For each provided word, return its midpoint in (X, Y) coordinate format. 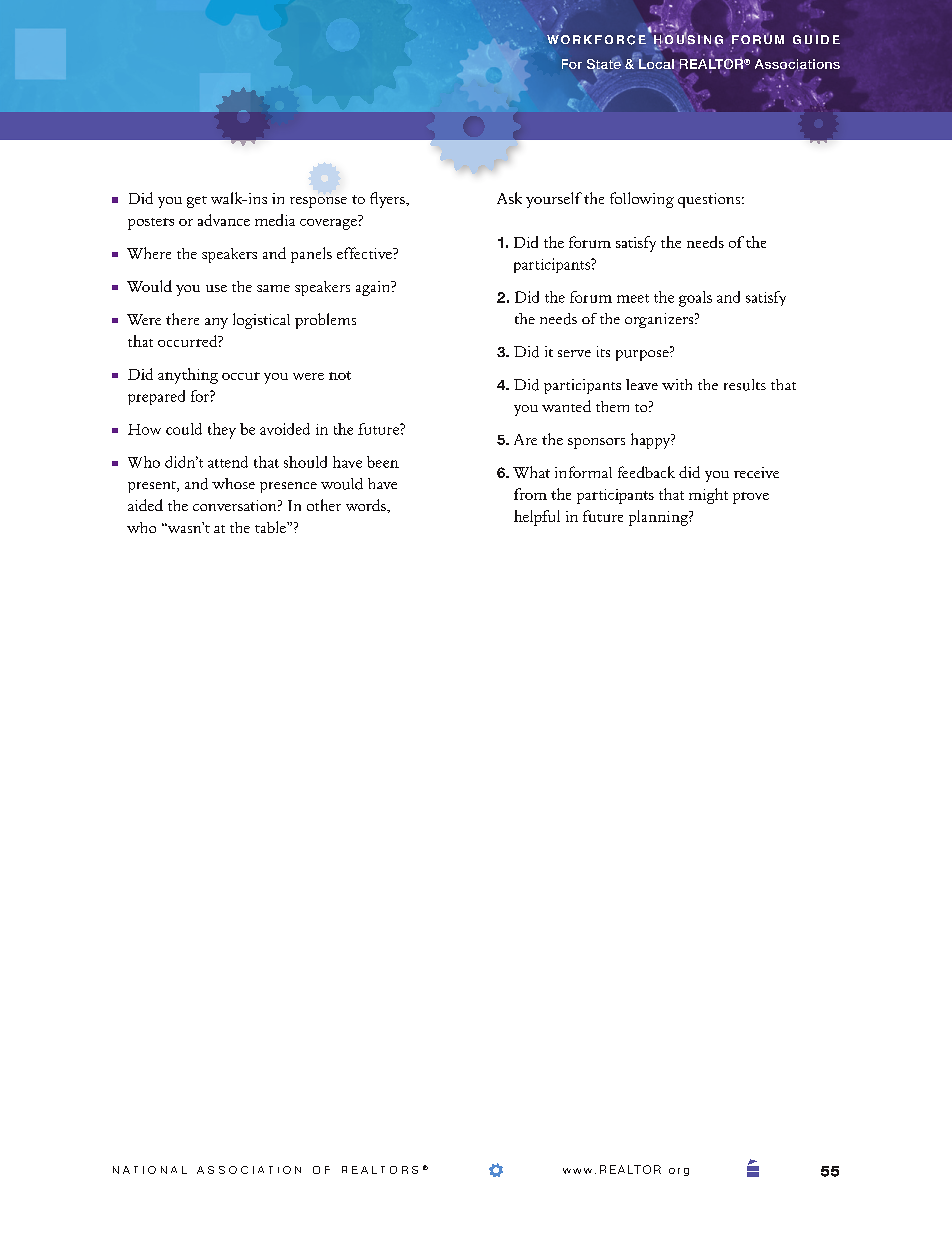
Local (656, 63)
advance (224, 220)
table (271, 527)
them (612, 406)
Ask (509, 198)
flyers (388, 200)
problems (325, 321)
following (642, 200)
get (197, 202)
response (318, 202)
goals (695, 299)
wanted (566, 406)
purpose (643, 355)
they (222, 431)
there (182, 319)
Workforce (596, 40)
